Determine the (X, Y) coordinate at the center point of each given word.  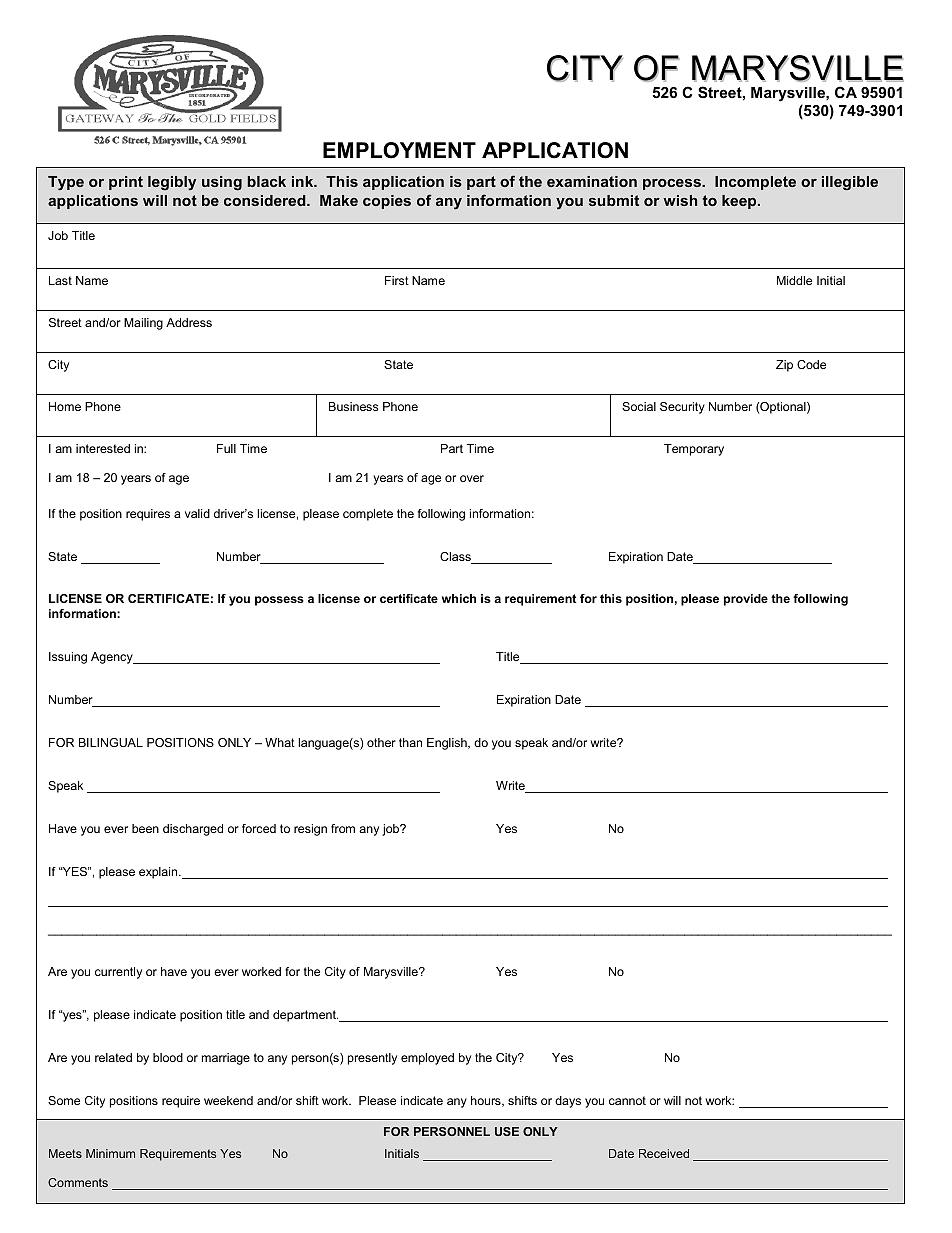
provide (746, 600)
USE (507, 1131)
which (459, 598)
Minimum (110, 1153)
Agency (113, 658)
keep (740, 202)
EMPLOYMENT (399, 150)
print (126, 183)
